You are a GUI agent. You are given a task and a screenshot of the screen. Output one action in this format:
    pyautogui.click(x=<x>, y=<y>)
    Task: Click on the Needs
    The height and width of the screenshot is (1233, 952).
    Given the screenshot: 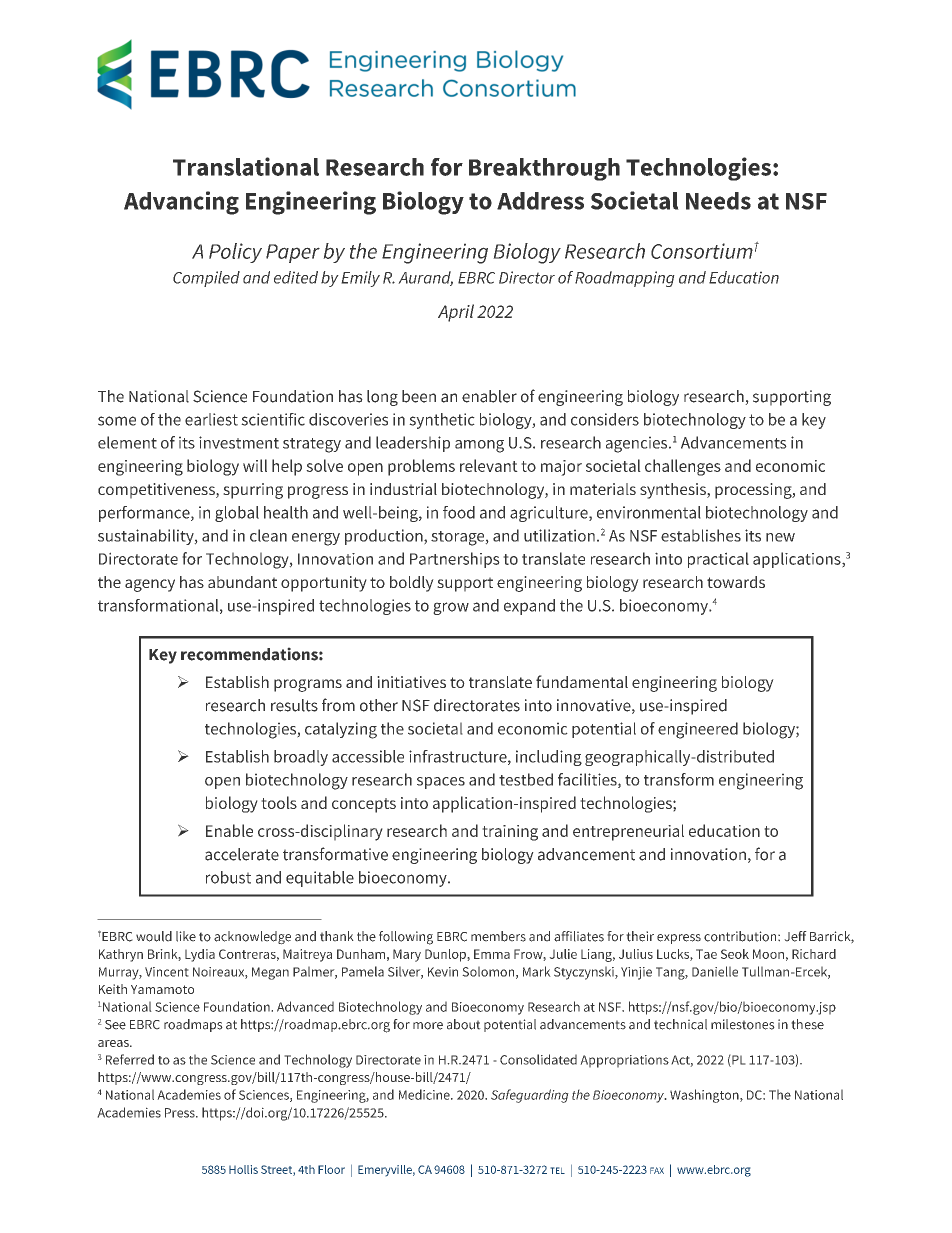 What is the action you would take?
    pyautogui.click(x=718, y=201)
